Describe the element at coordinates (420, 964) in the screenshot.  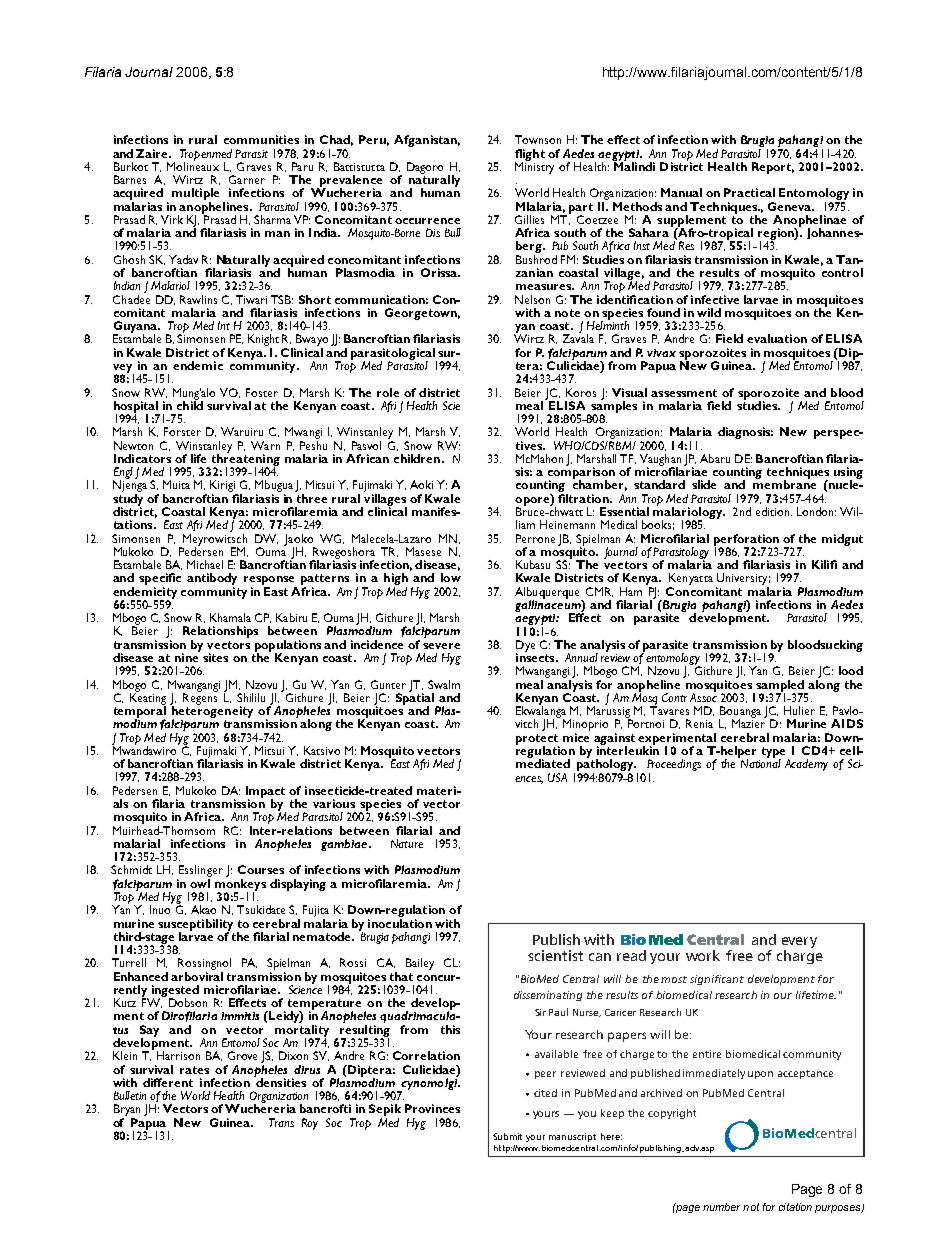
I see `Bailey` at that location.
